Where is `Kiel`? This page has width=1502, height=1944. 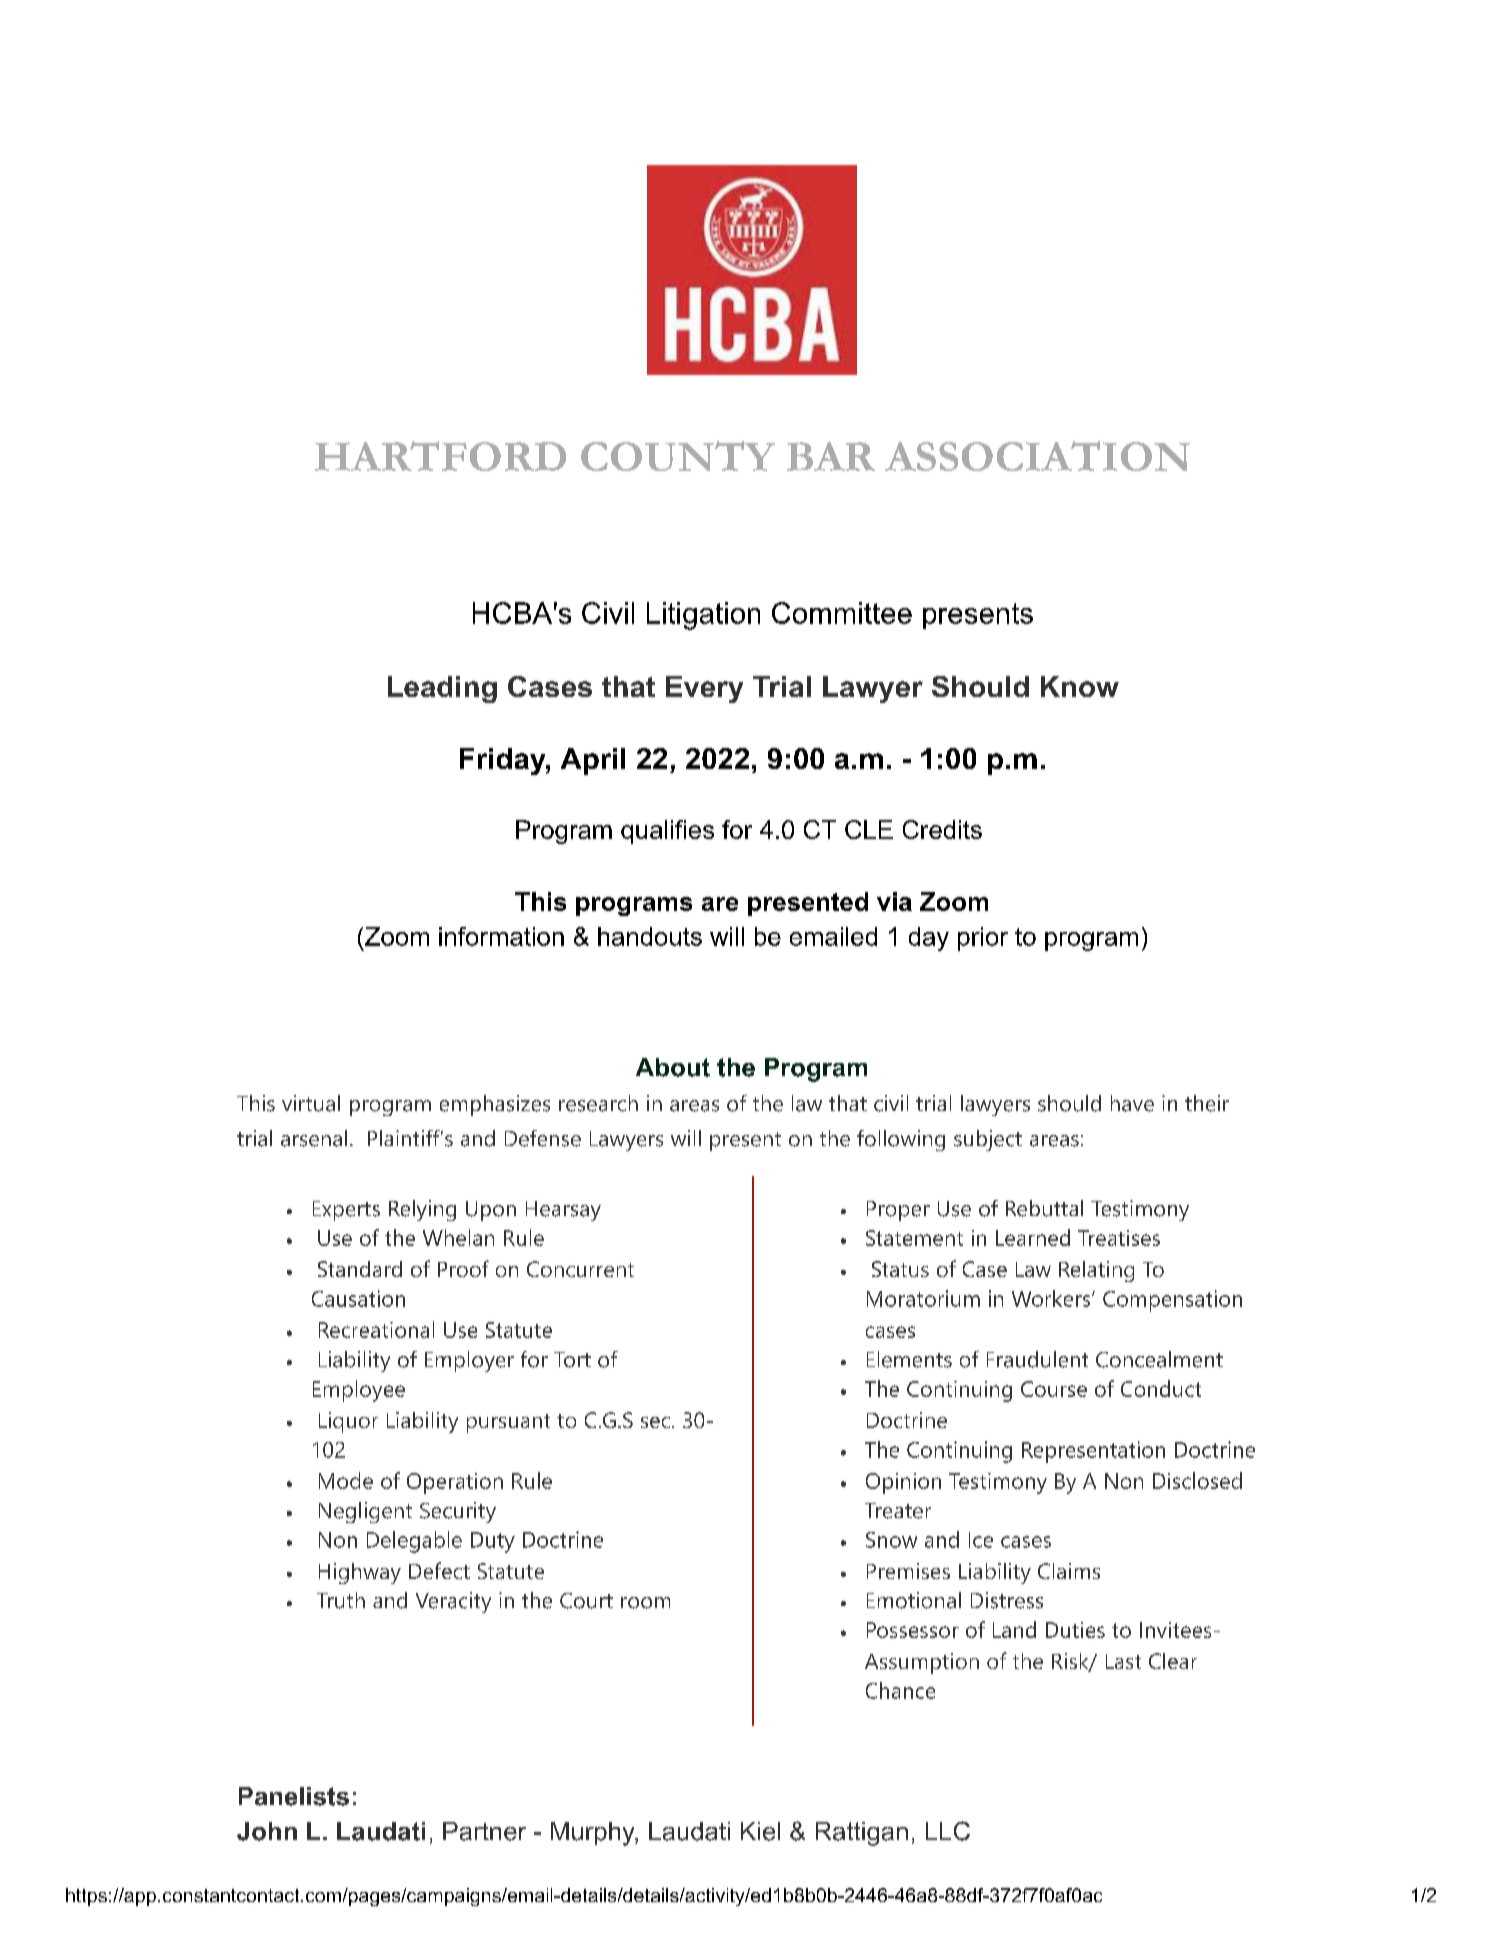
Kiel is located at coordinates (760, 1831).
